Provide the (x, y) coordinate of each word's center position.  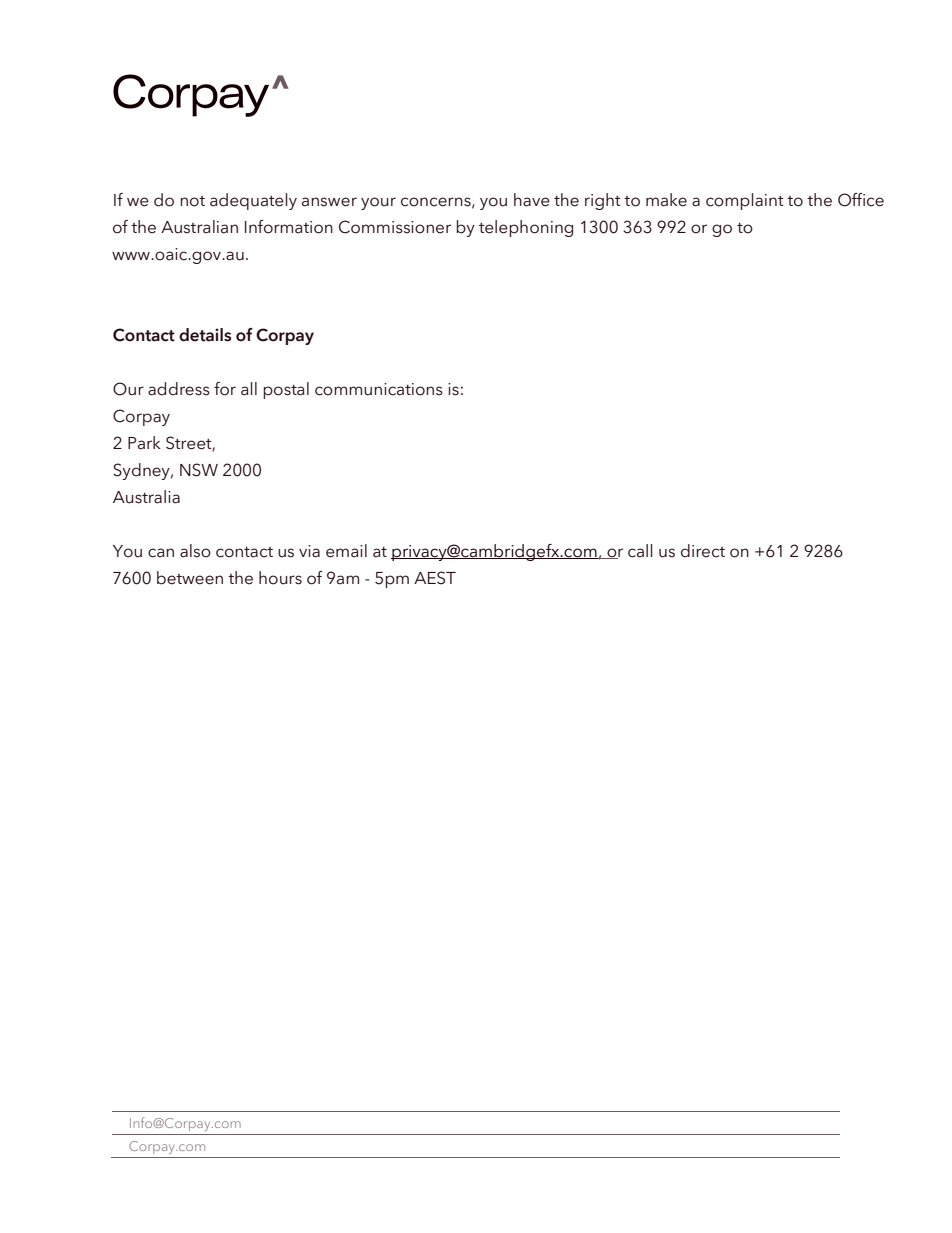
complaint (745, 201)
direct (703, 551)
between (190, 578)
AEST (435, 578)
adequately (253, 201)
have (532, 200)
